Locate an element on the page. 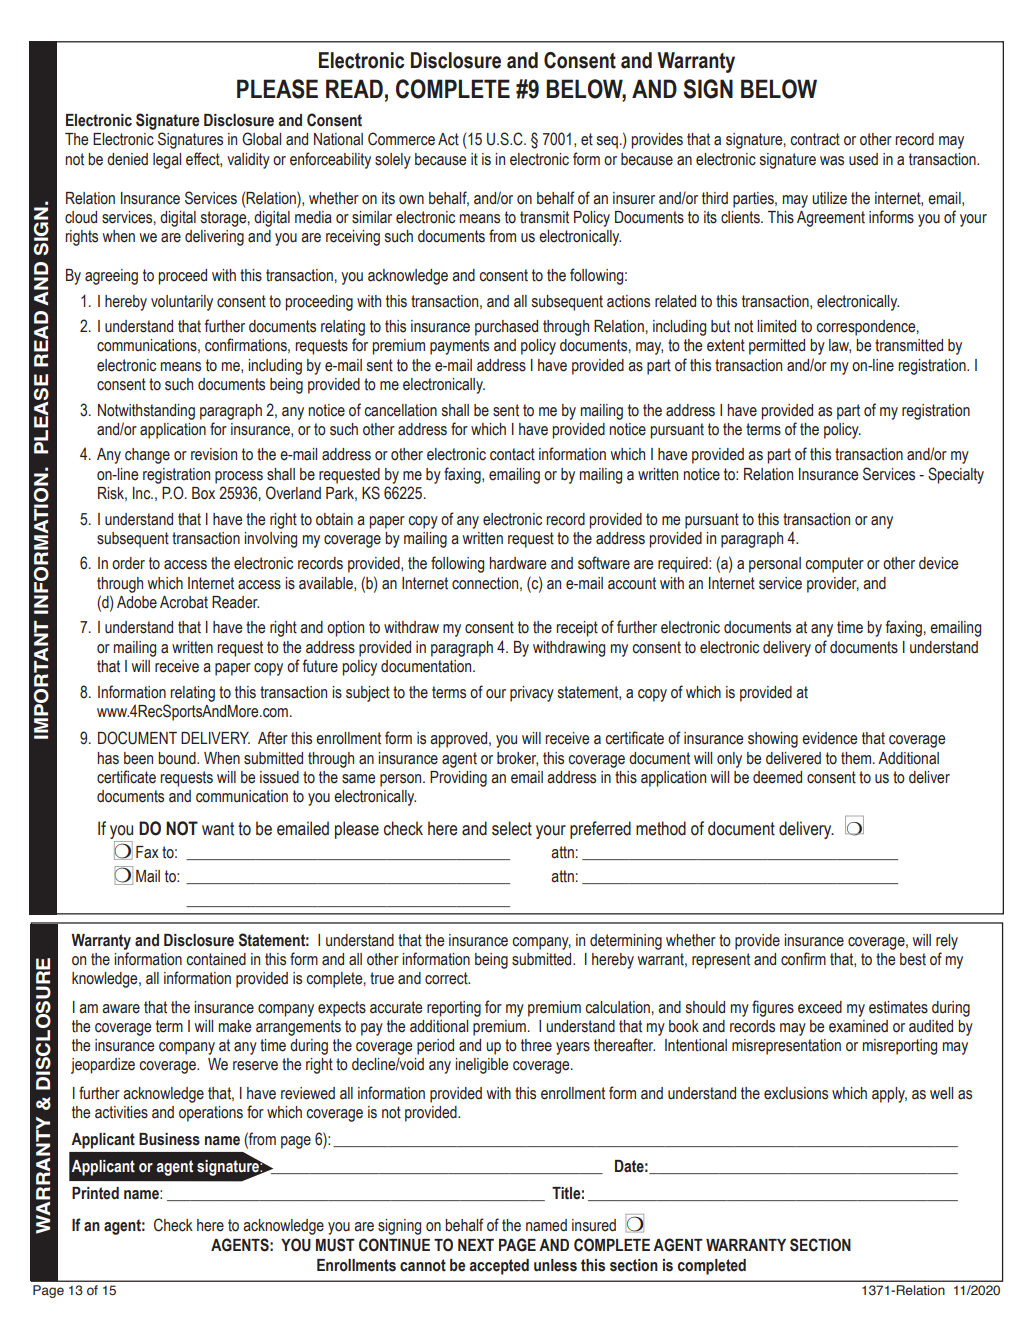 The image size is (1034, 1338). select is located at coordinates (512, 828).
